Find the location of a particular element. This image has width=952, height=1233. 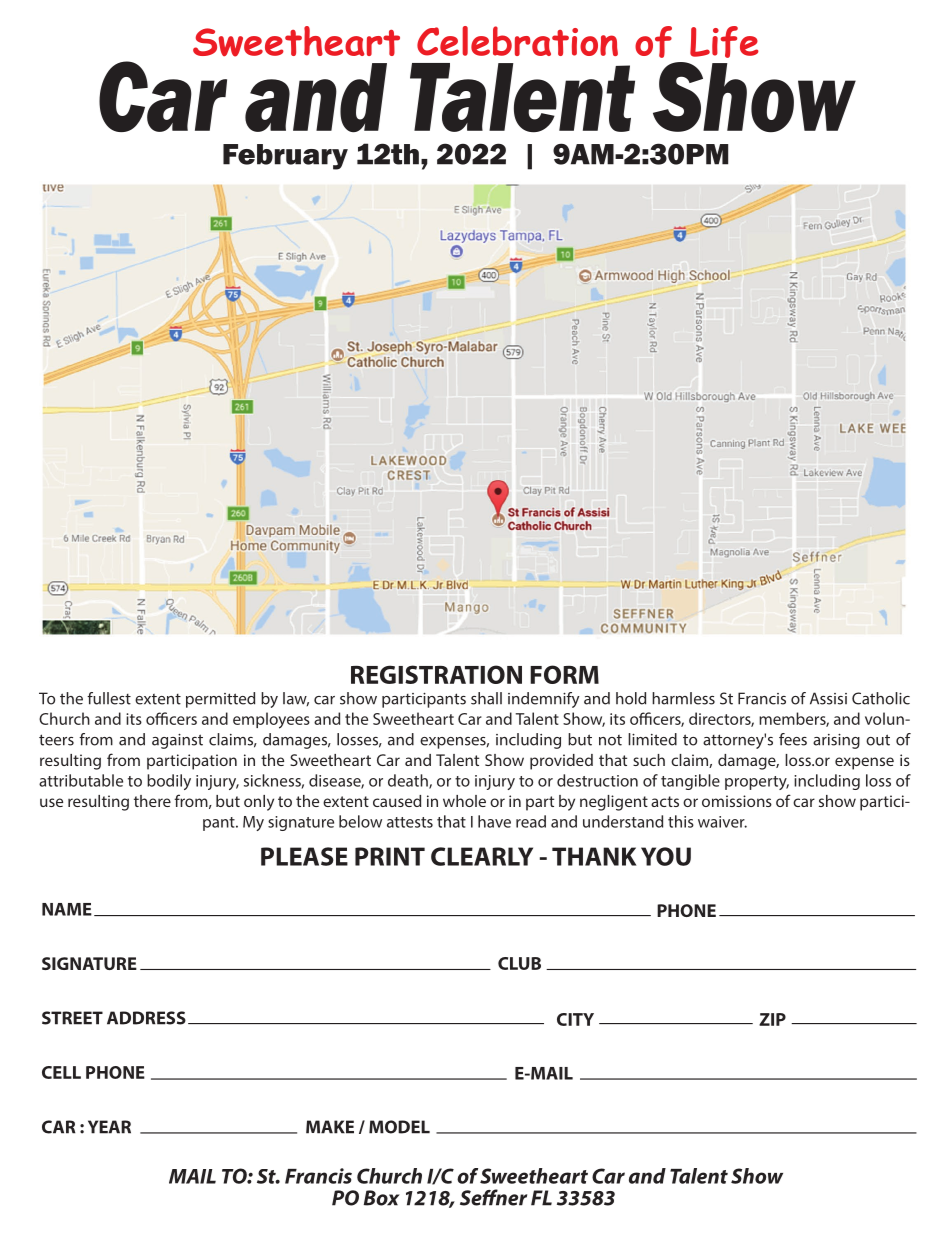

YEAR is located at coordinates (109, 1127).
